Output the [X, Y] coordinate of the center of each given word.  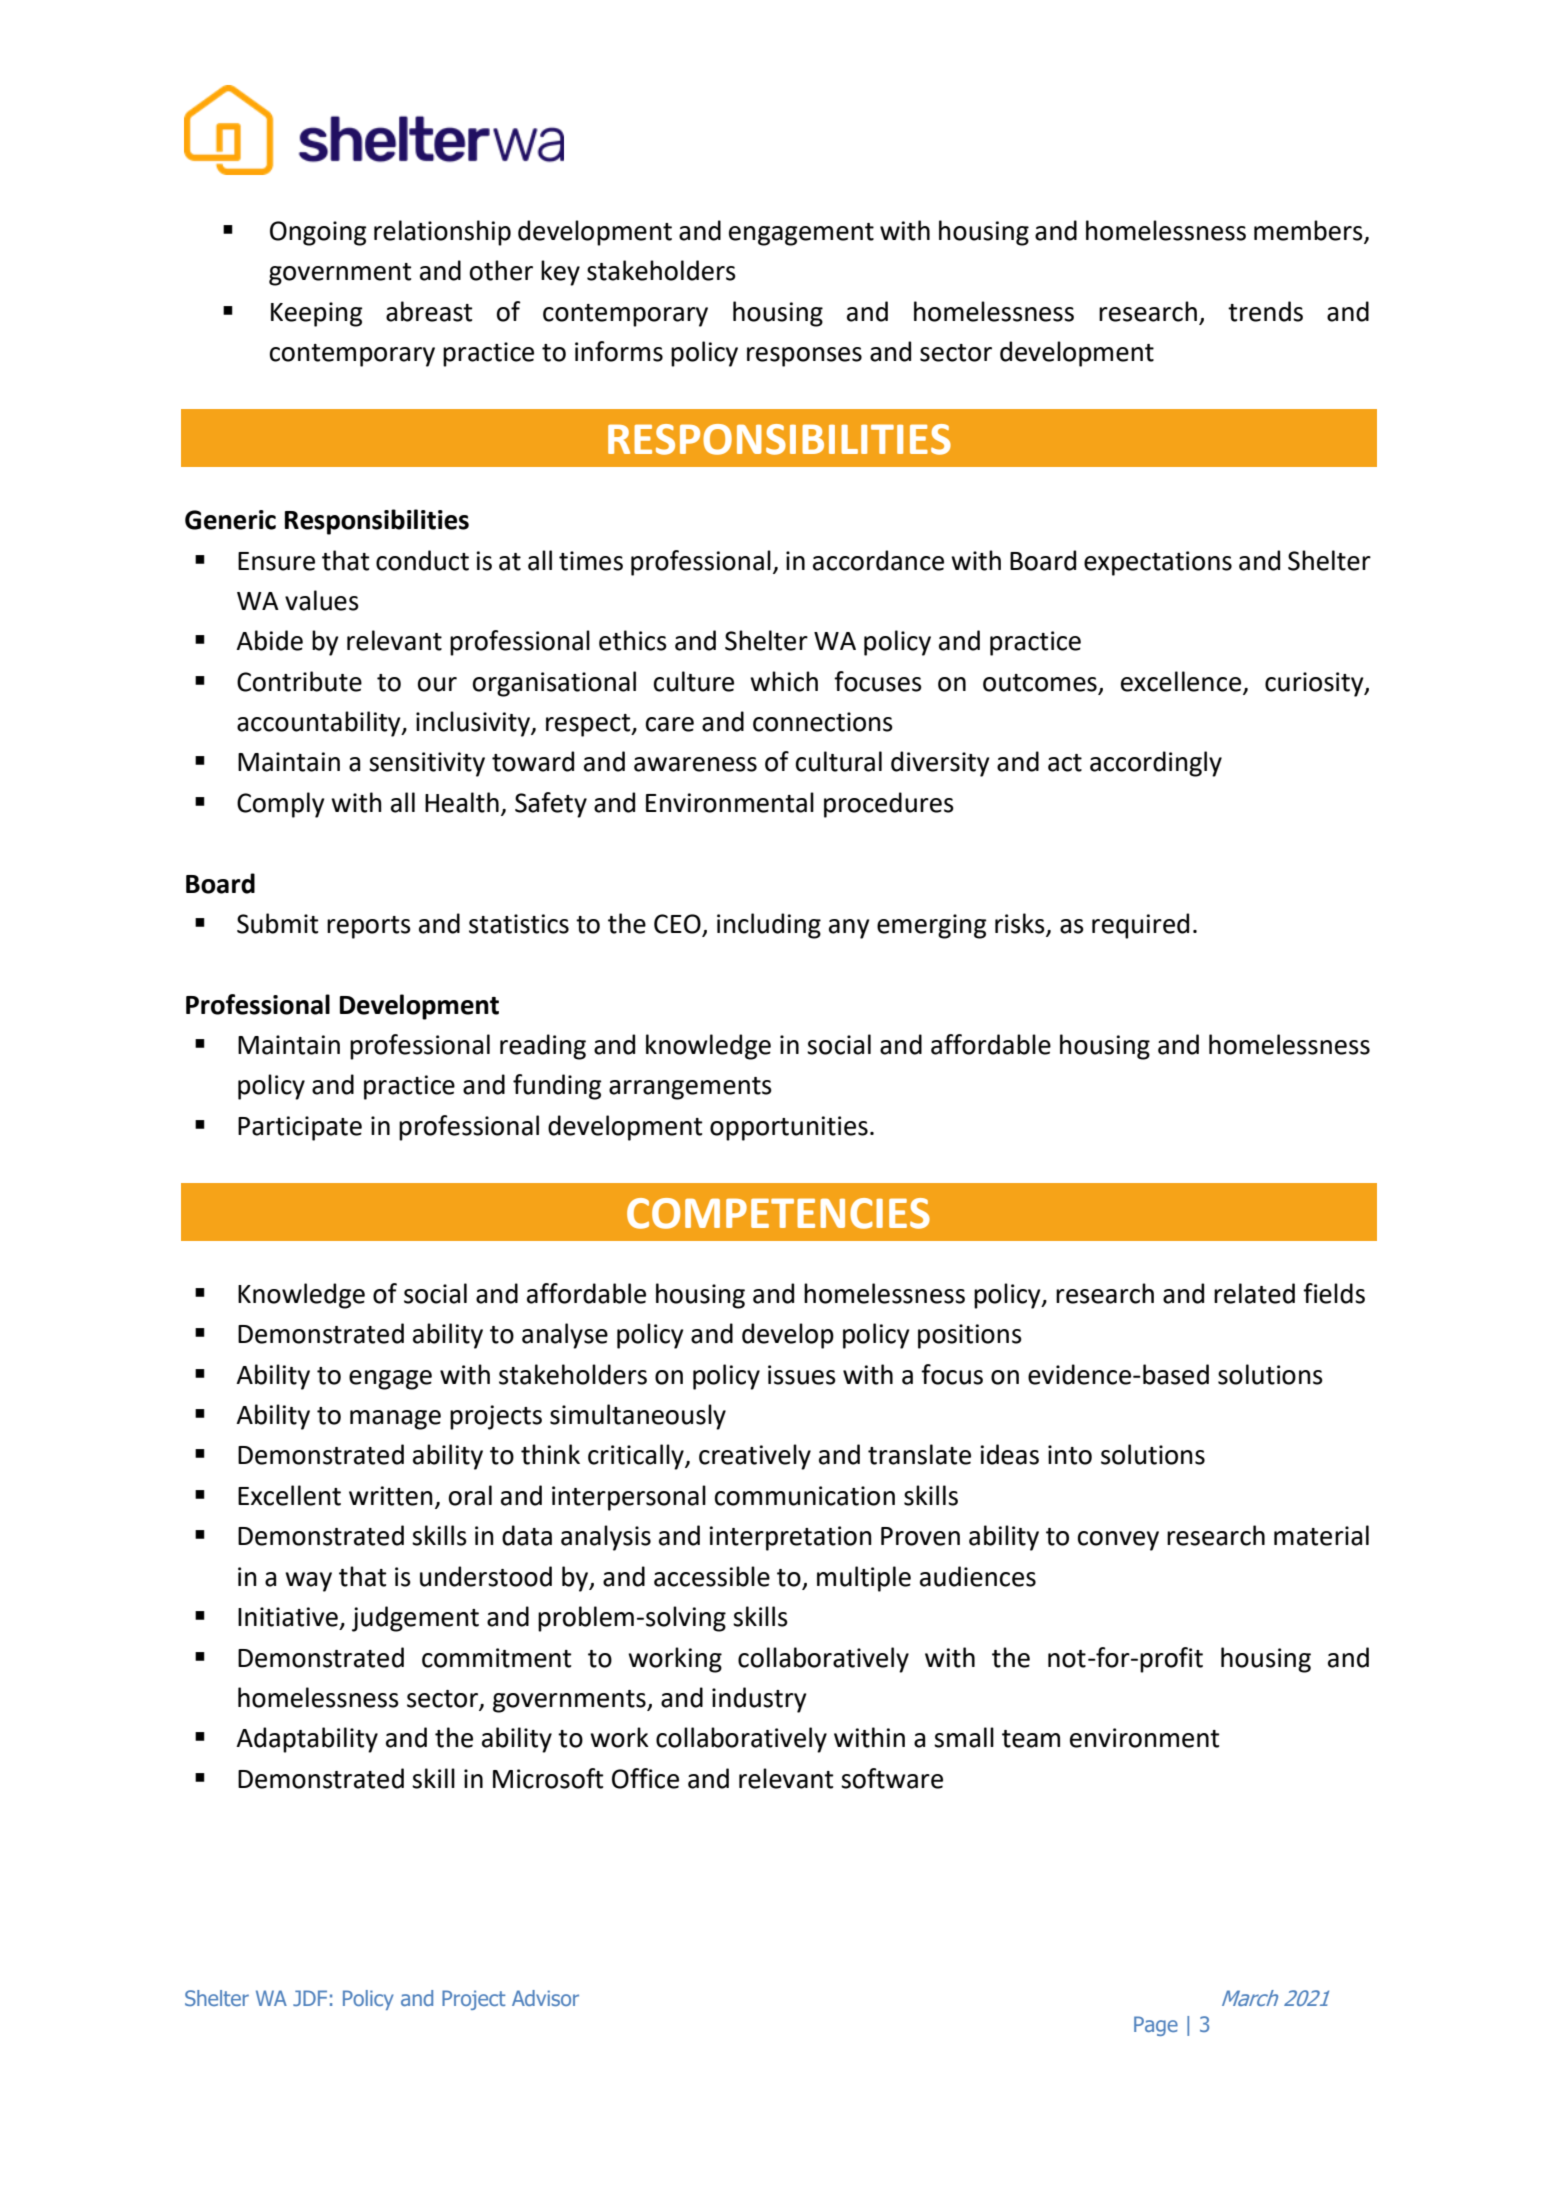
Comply [281, 805]
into [1070, 1455]
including [769, 926]
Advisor [545, 1998]
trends [1265, 311]
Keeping [317, 314]
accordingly [1156, 764]
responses [804, 357]
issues [802, 1375]
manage [395, 1420]
